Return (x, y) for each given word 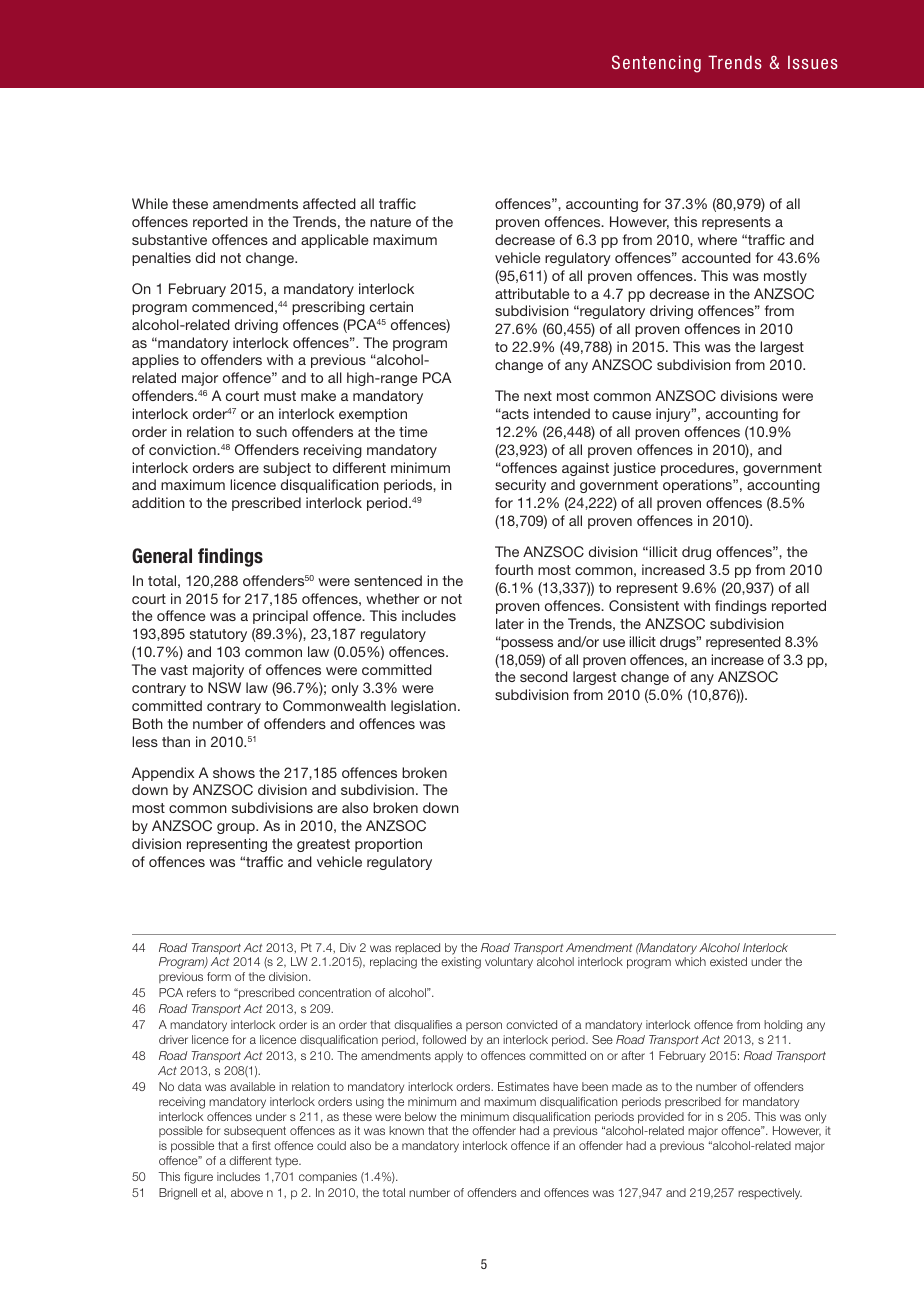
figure (198, 1178)
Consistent (644, 605)
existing (461, 963)
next (538, 396)
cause (631, 415)
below (420, 1116)
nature (390, 222)
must (280, 396)
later (510, 623)
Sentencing (656, 64)
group (237, 828)
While (150, 203)
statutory (218, 635)
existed (728, 961)
